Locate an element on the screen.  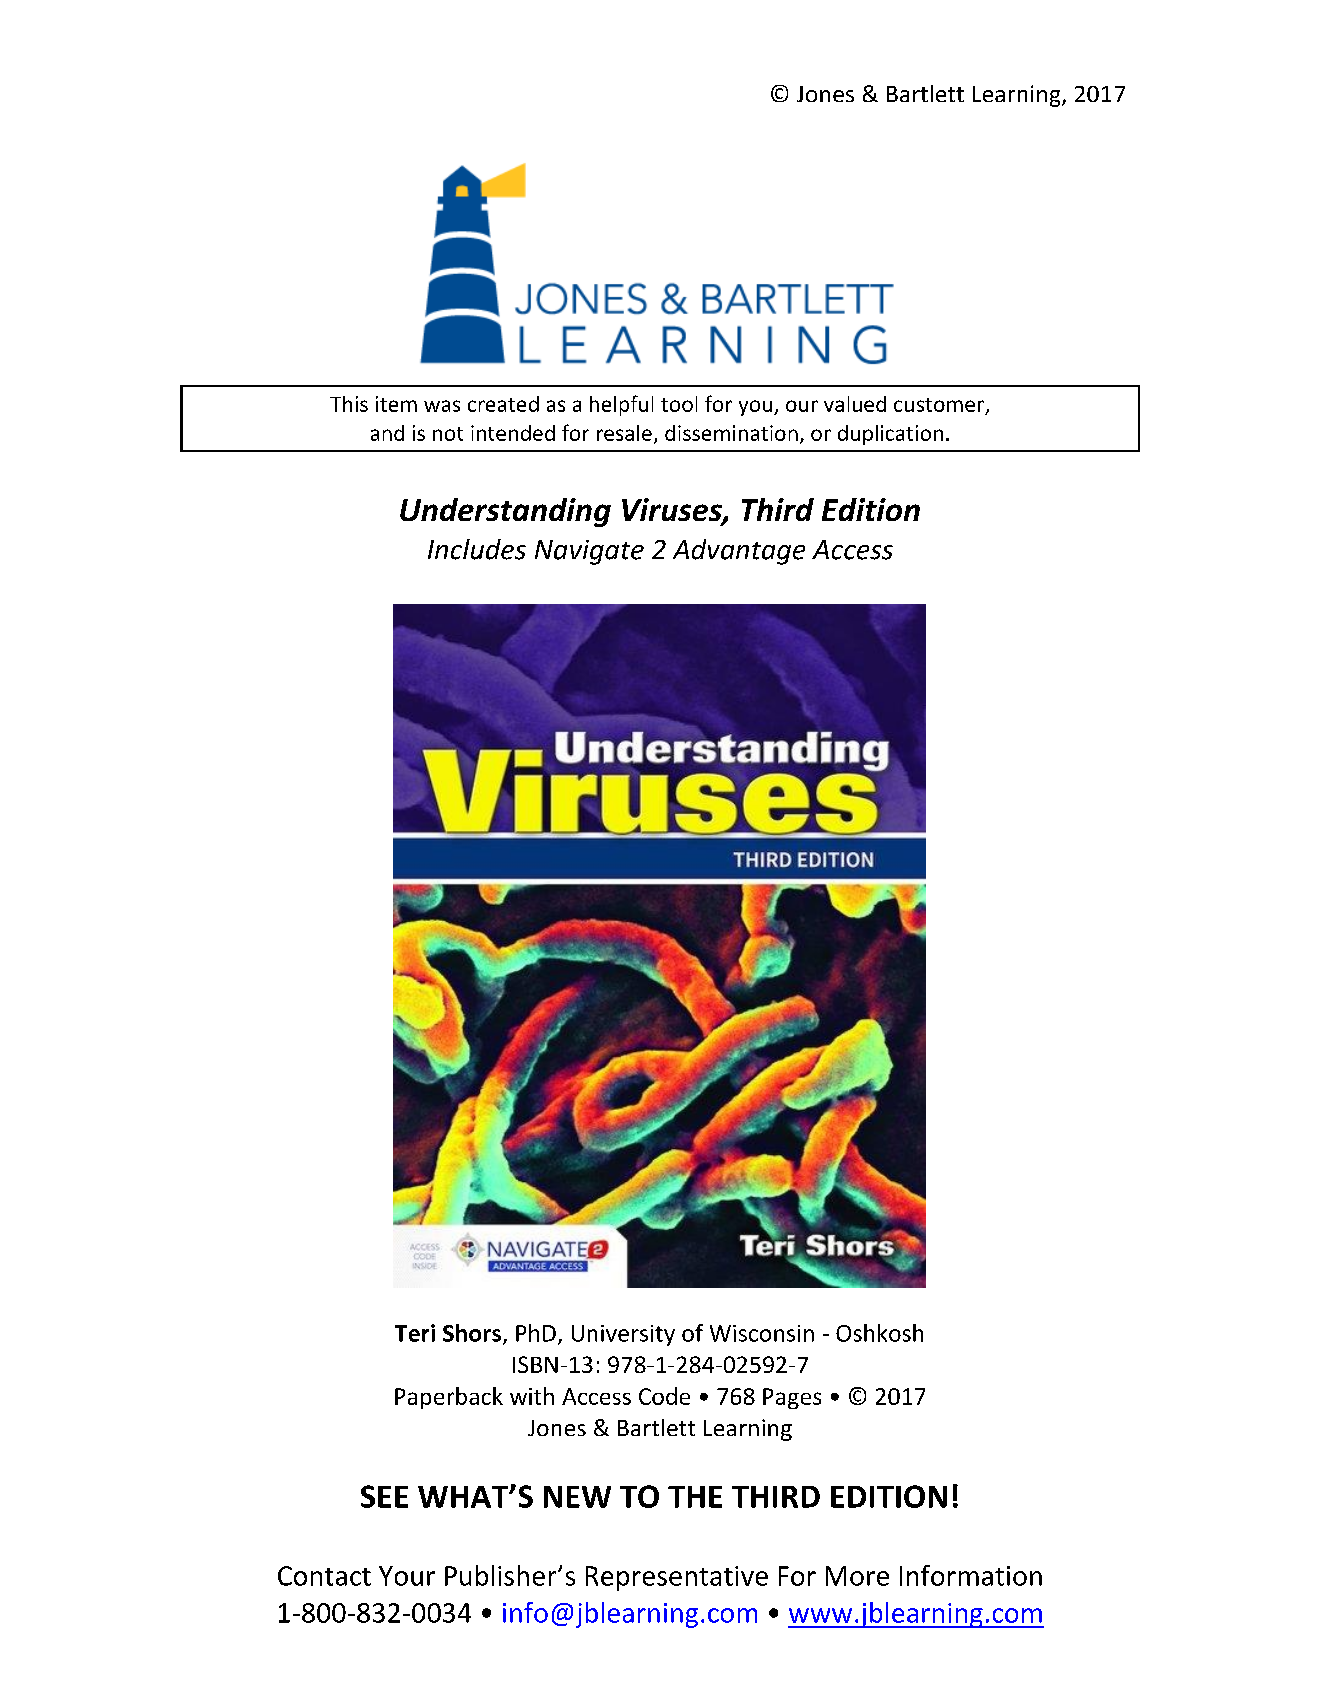
Representative is located at coordinates (677, 1578).
